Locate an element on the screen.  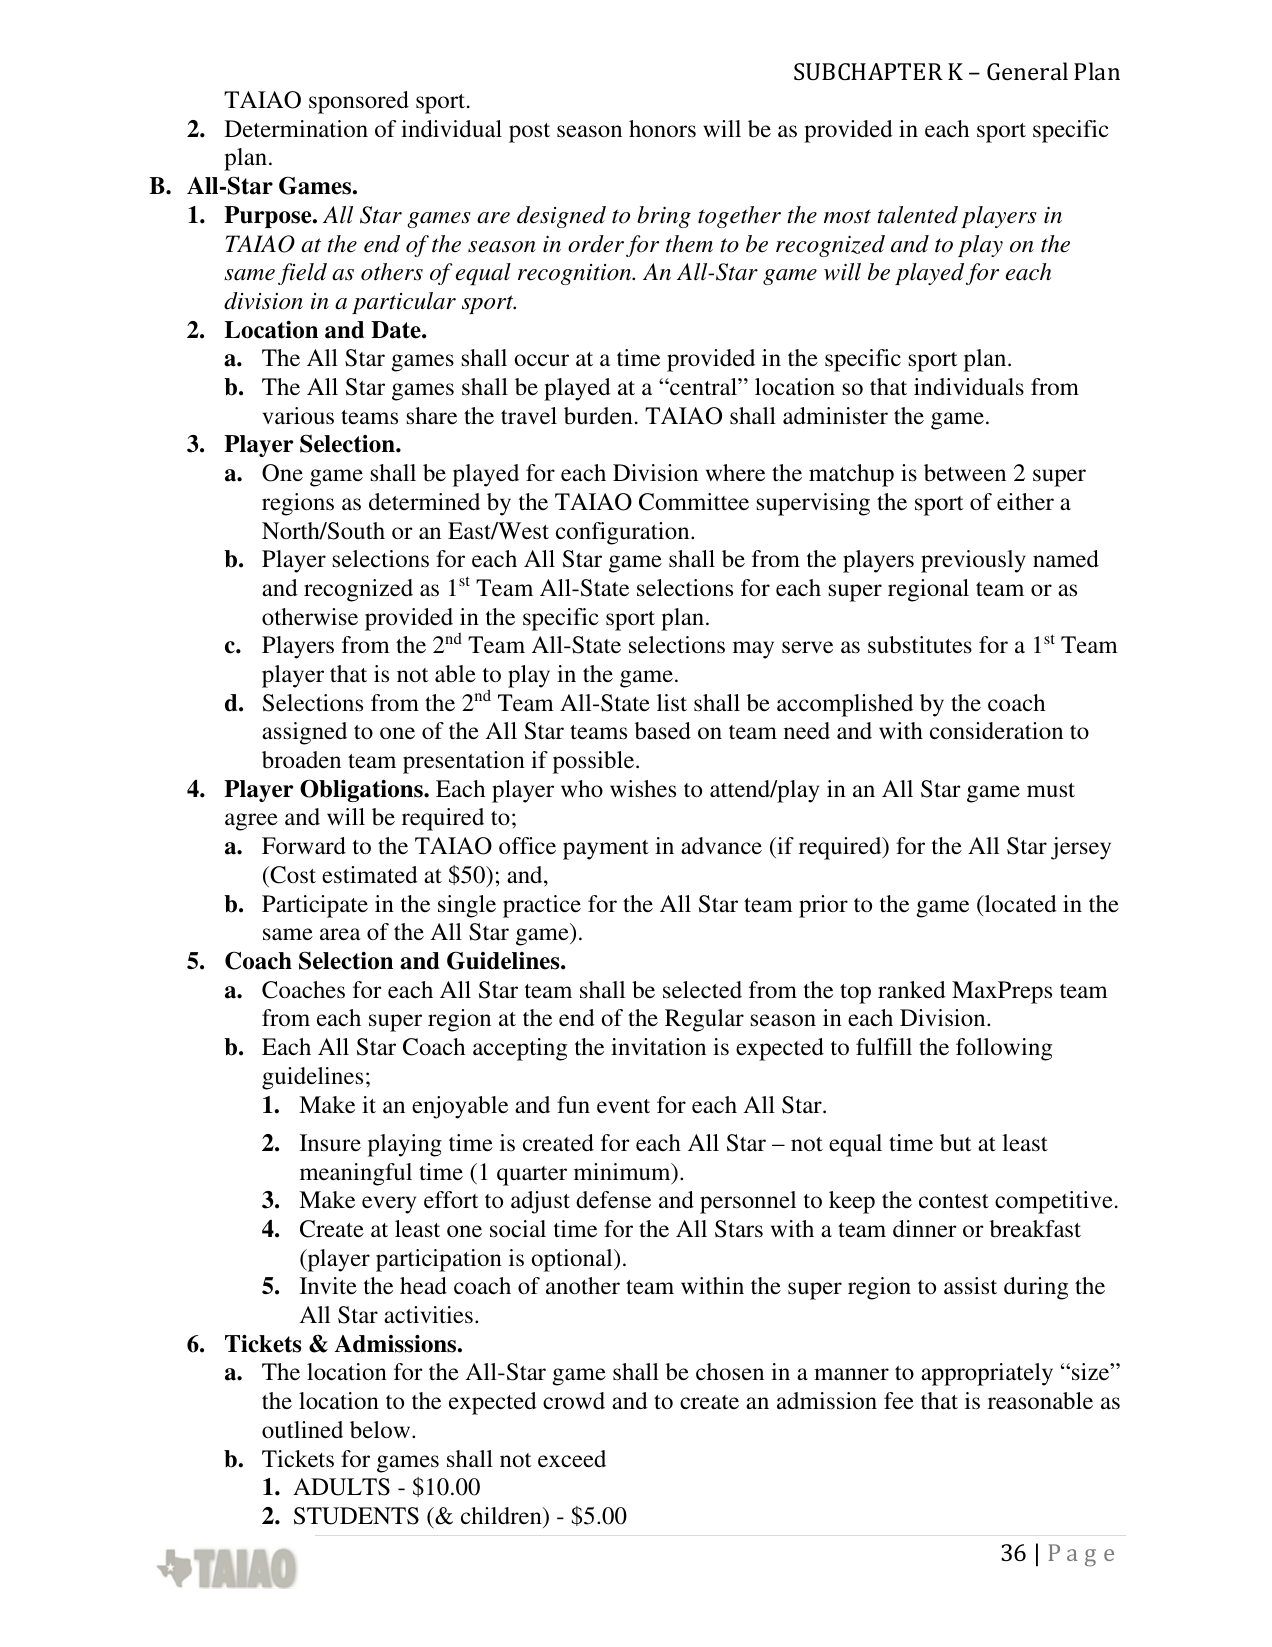
honors is located at coordinates (662, 129).
